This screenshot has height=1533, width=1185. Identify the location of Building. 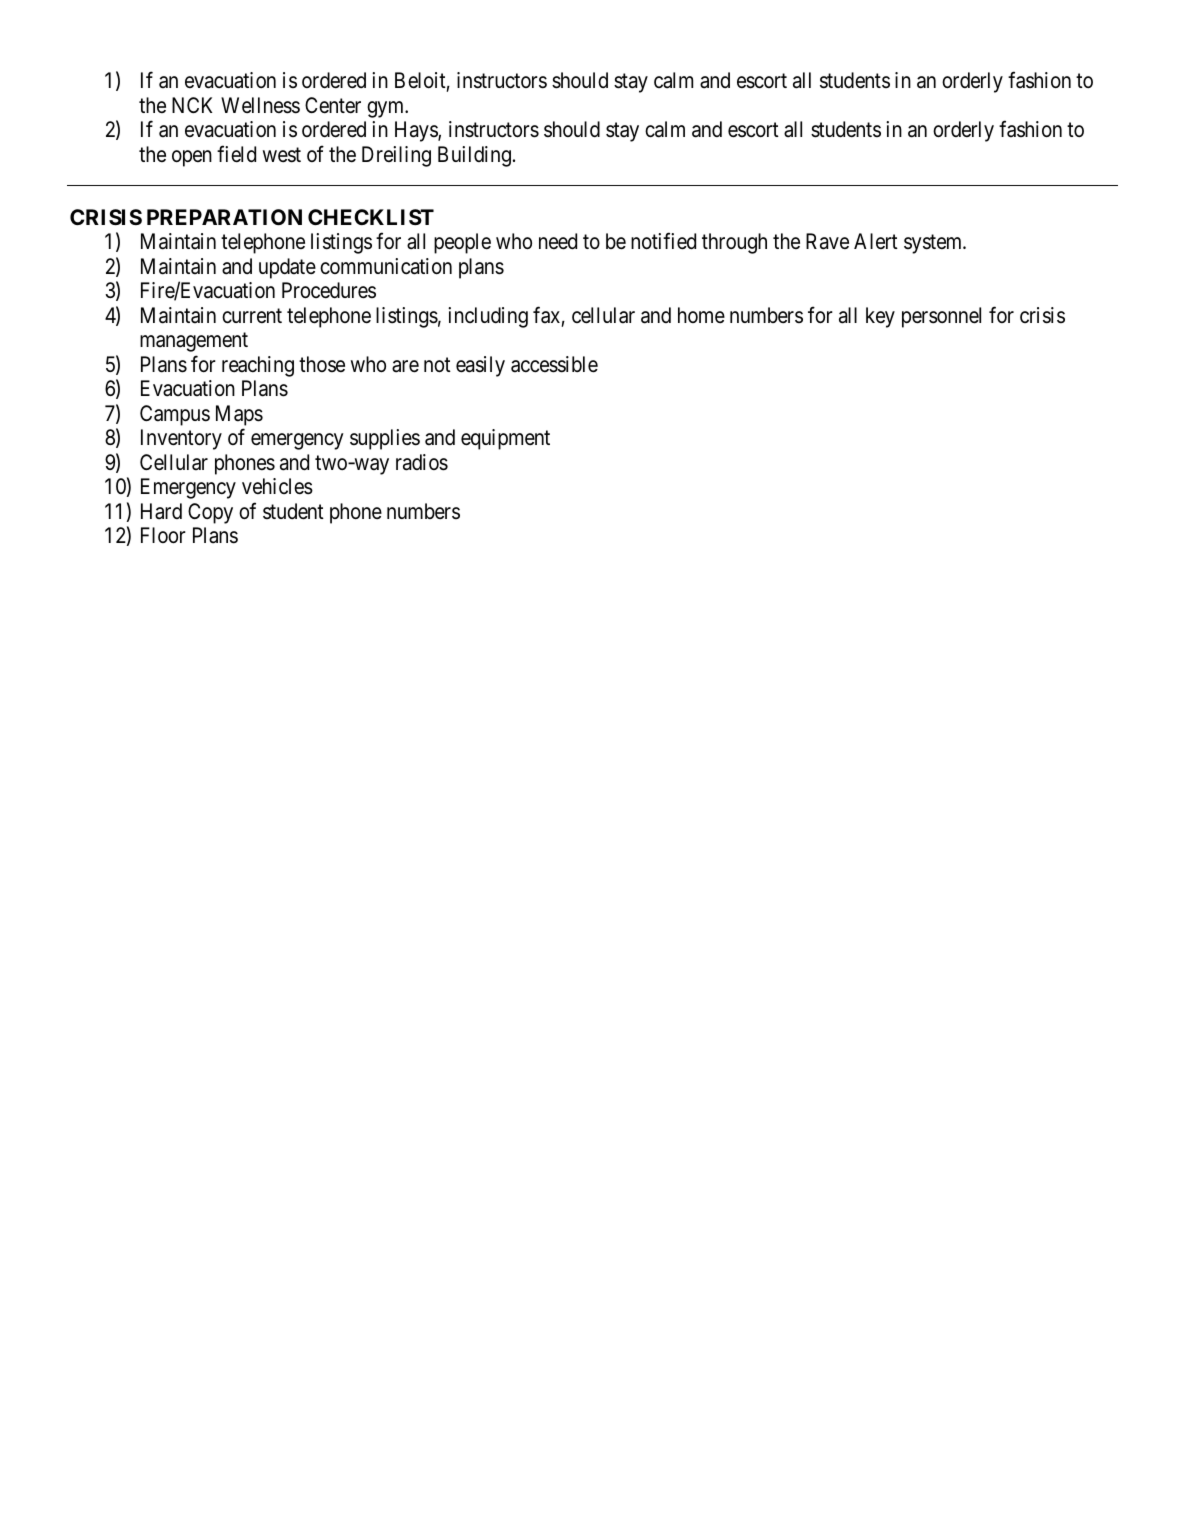
(474, 156).
